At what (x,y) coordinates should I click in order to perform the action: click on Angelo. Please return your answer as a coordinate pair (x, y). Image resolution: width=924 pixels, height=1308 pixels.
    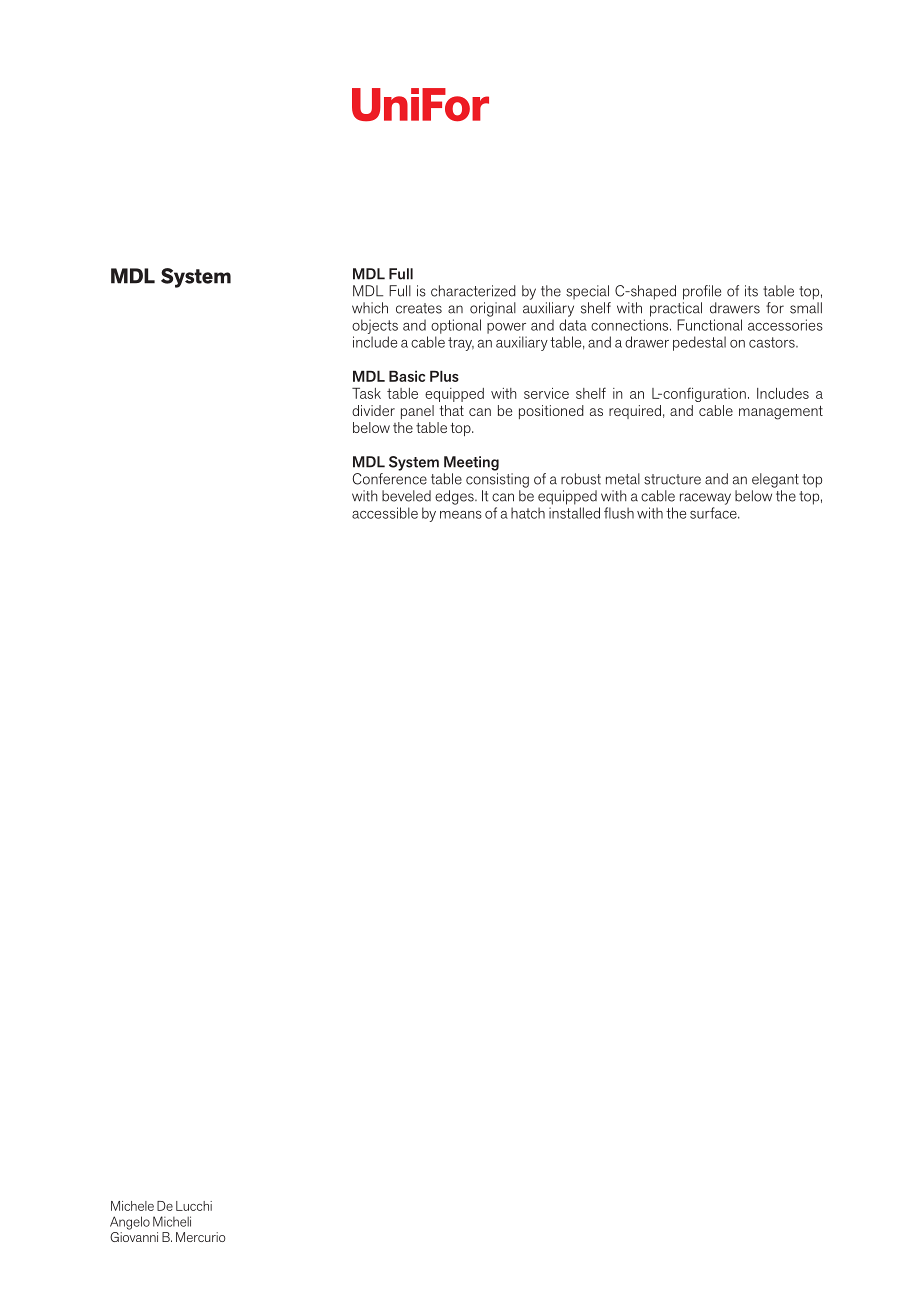
    Looking at the image, I should click on (130, 1223).
